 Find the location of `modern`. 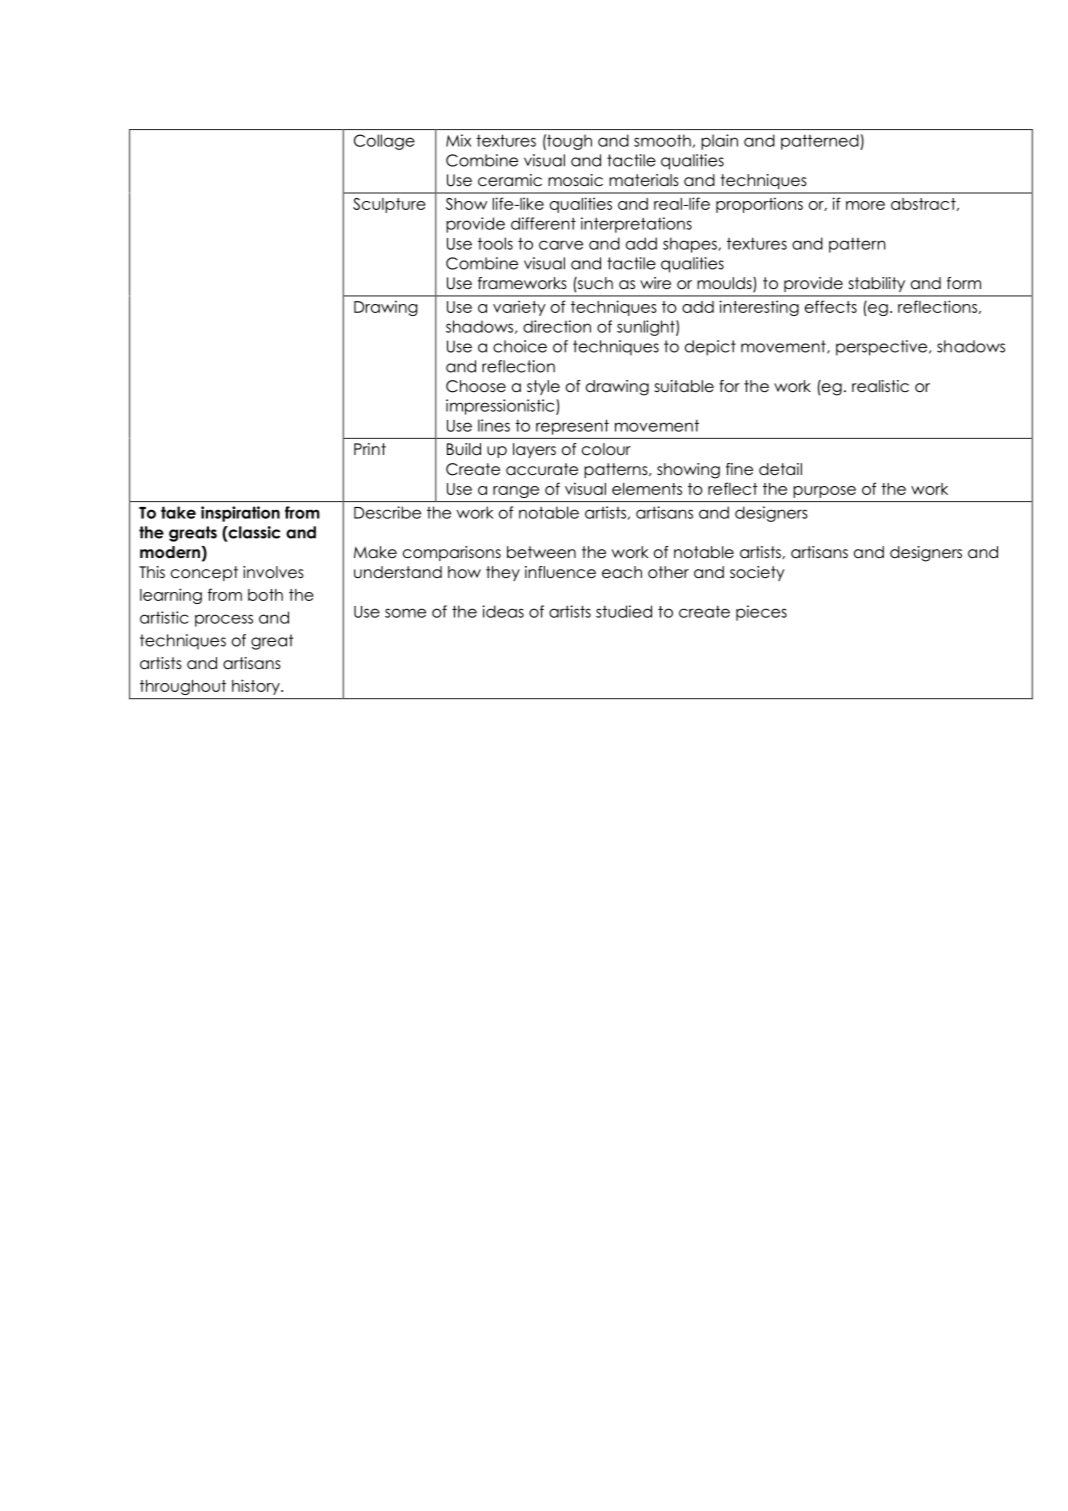

modern is located at coordinates (170, 552).
